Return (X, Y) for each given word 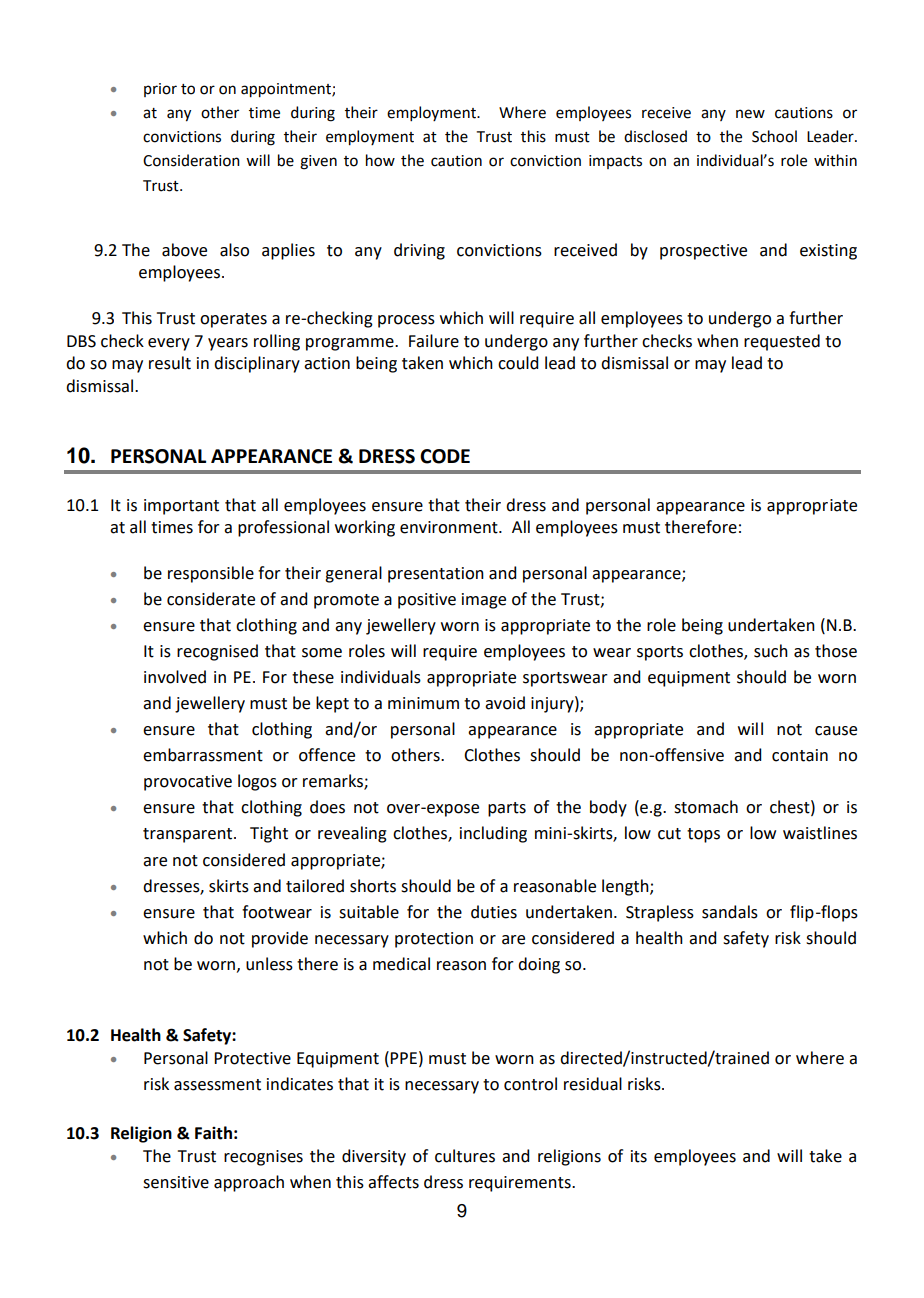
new (750, 114)
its (639, 1156)
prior (160, 90)
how (380, 160)
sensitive (176, 1182)
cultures (465, 1156)
